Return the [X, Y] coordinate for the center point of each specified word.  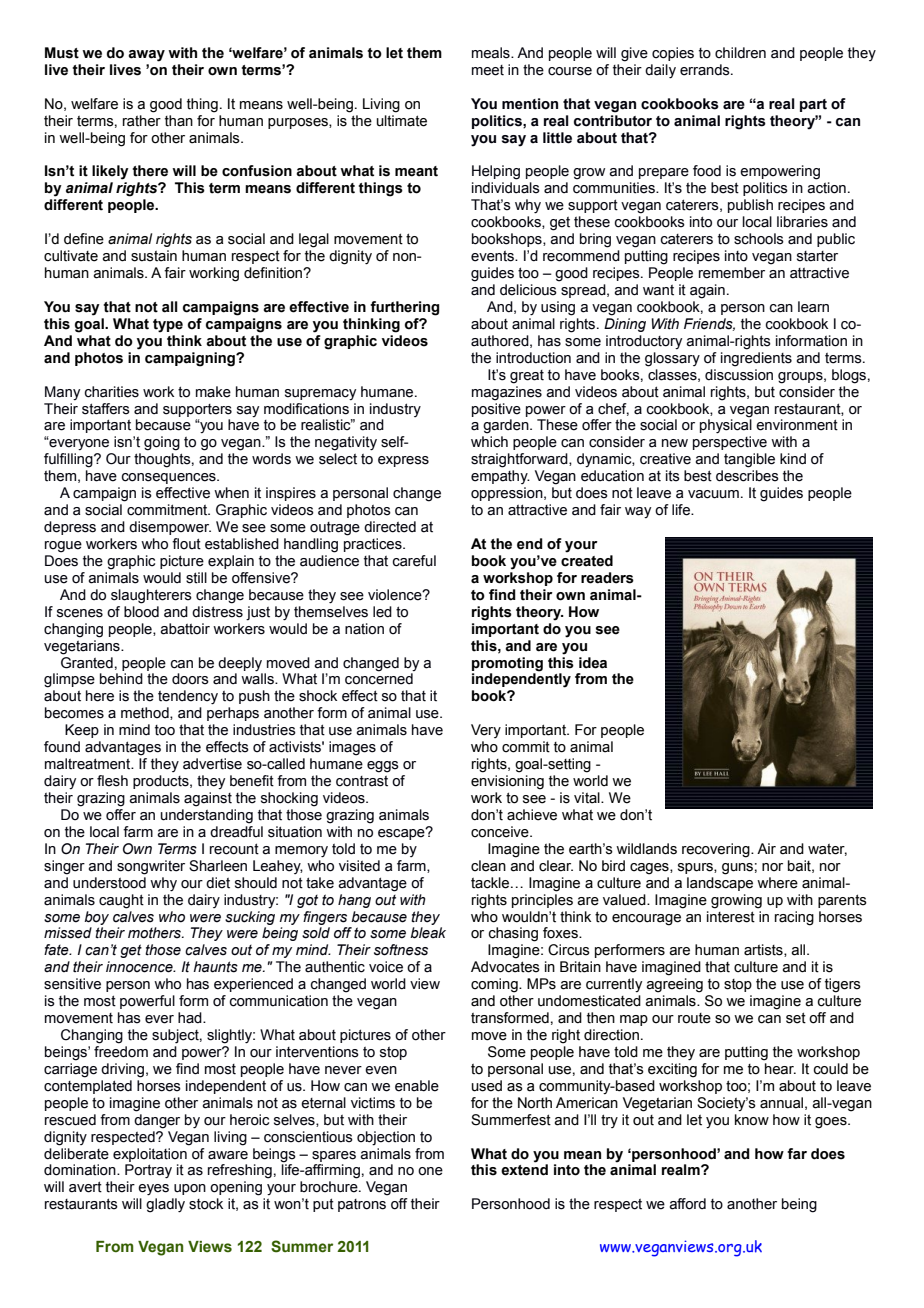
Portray [148, 1171]
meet [488, 70]
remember [732, 273]
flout [186, 544]
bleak [428, 933]
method [146, 713]
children [740, 53]
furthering [404, 308]
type [168, 326]
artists [764, 950]
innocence [140, 967]
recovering [717, 850]
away [146, 56]
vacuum [713, 494]
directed [390, 527]
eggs [383, 767]
